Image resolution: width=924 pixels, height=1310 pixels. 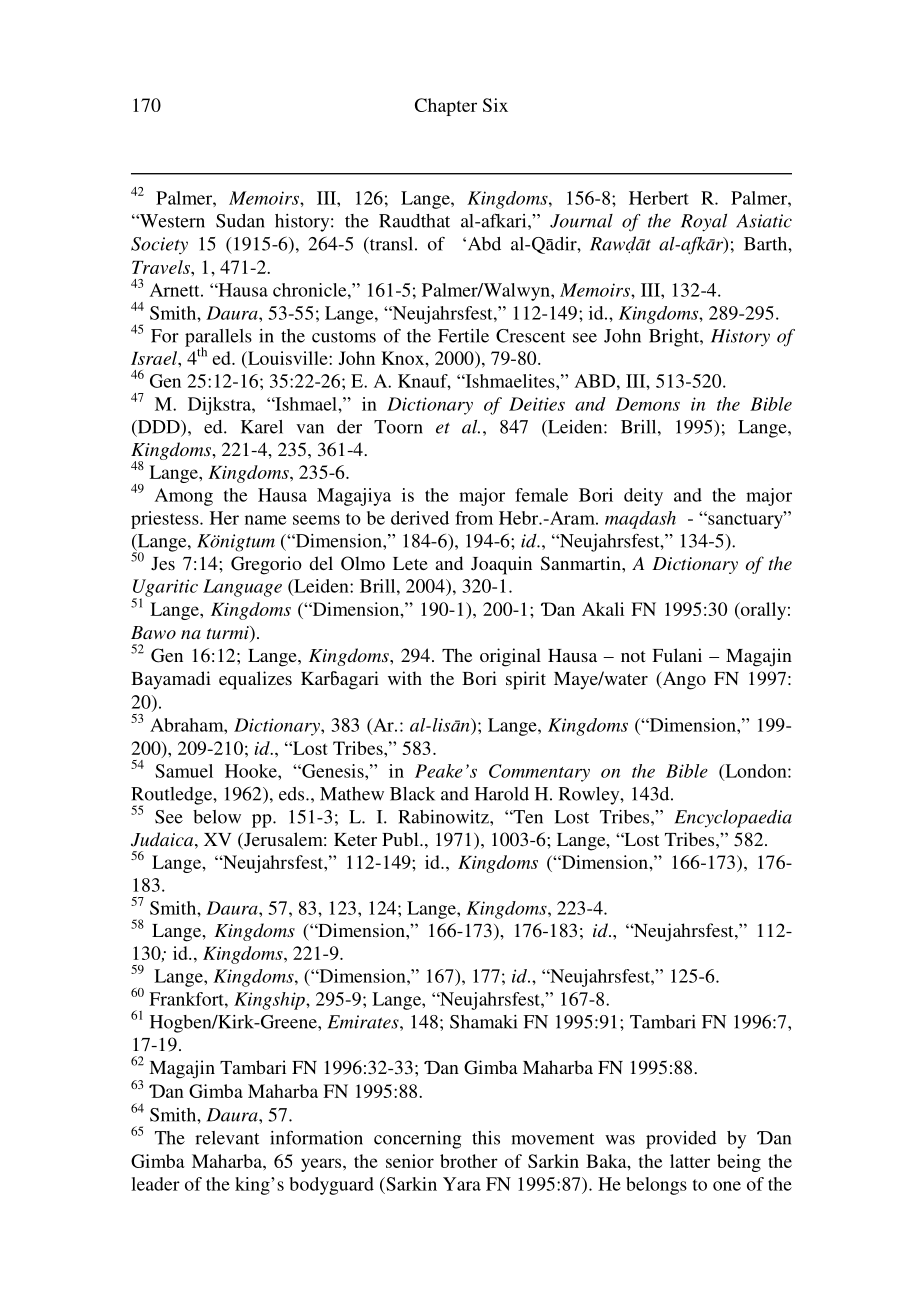 I want to click on Fertile, so click(x=463, y=336).
